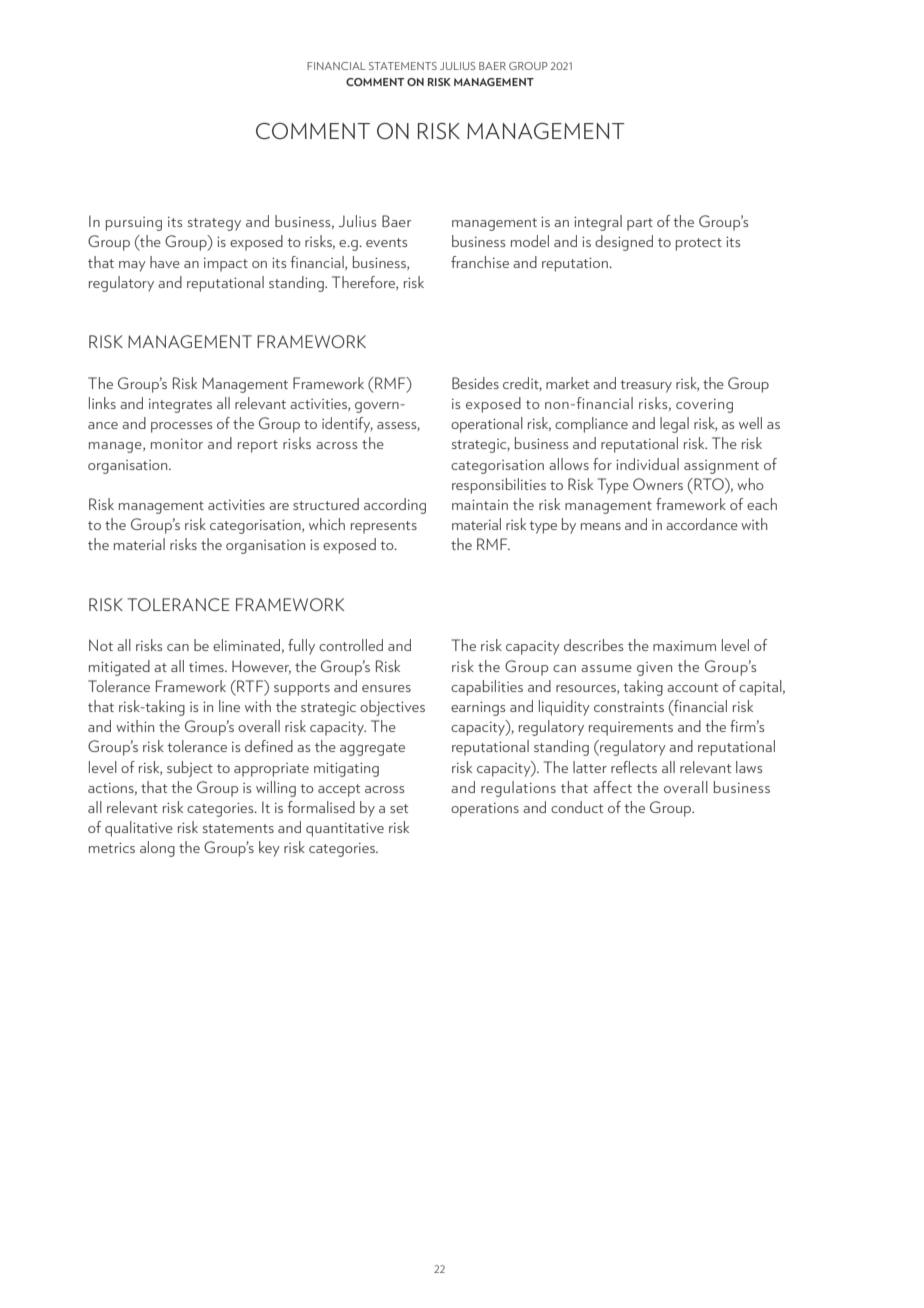 This screenshot has width=924, height=1308. What do you see at coordinates (165, 262) in the screenshot?
I see `have` at bounding box center [165, 262].
